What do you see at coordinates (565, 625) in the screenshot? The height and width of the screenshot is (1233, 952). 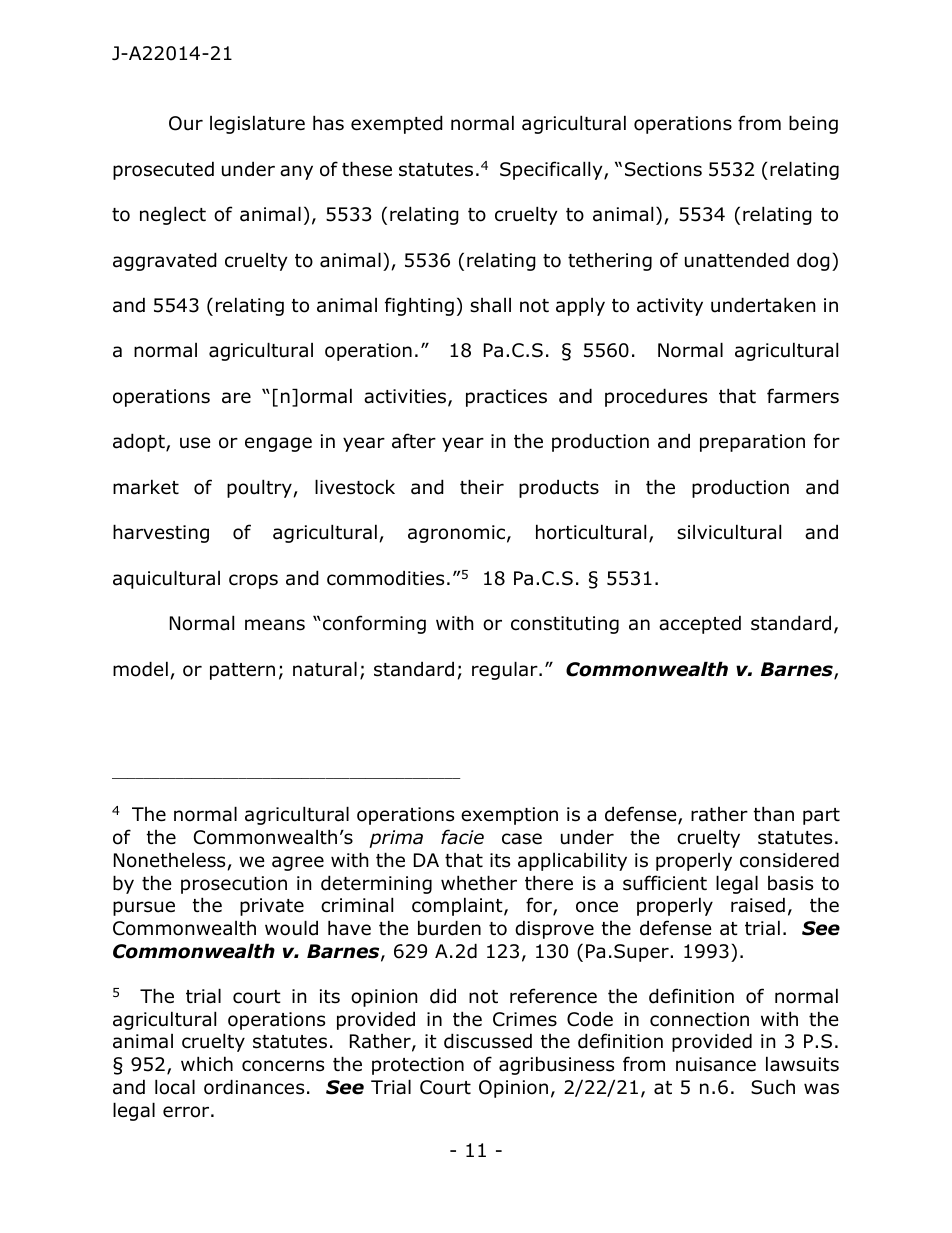 I see `constituting` at bounding box center [565, 625].
